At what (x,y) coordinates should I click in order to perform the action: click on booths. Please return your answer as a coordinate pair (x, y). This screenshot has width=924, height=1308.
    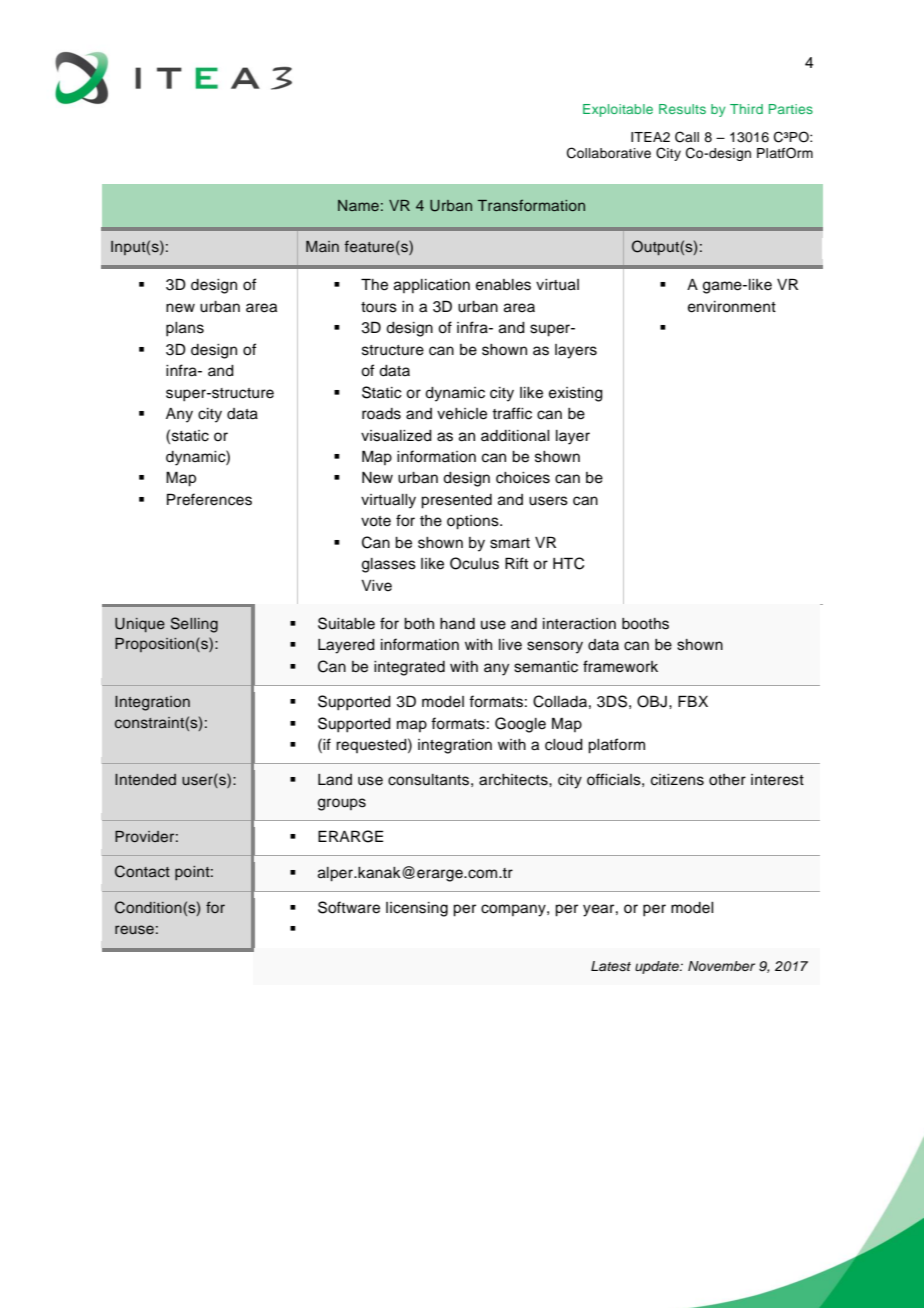
    Looking at the image, I should click on (645, 624).
